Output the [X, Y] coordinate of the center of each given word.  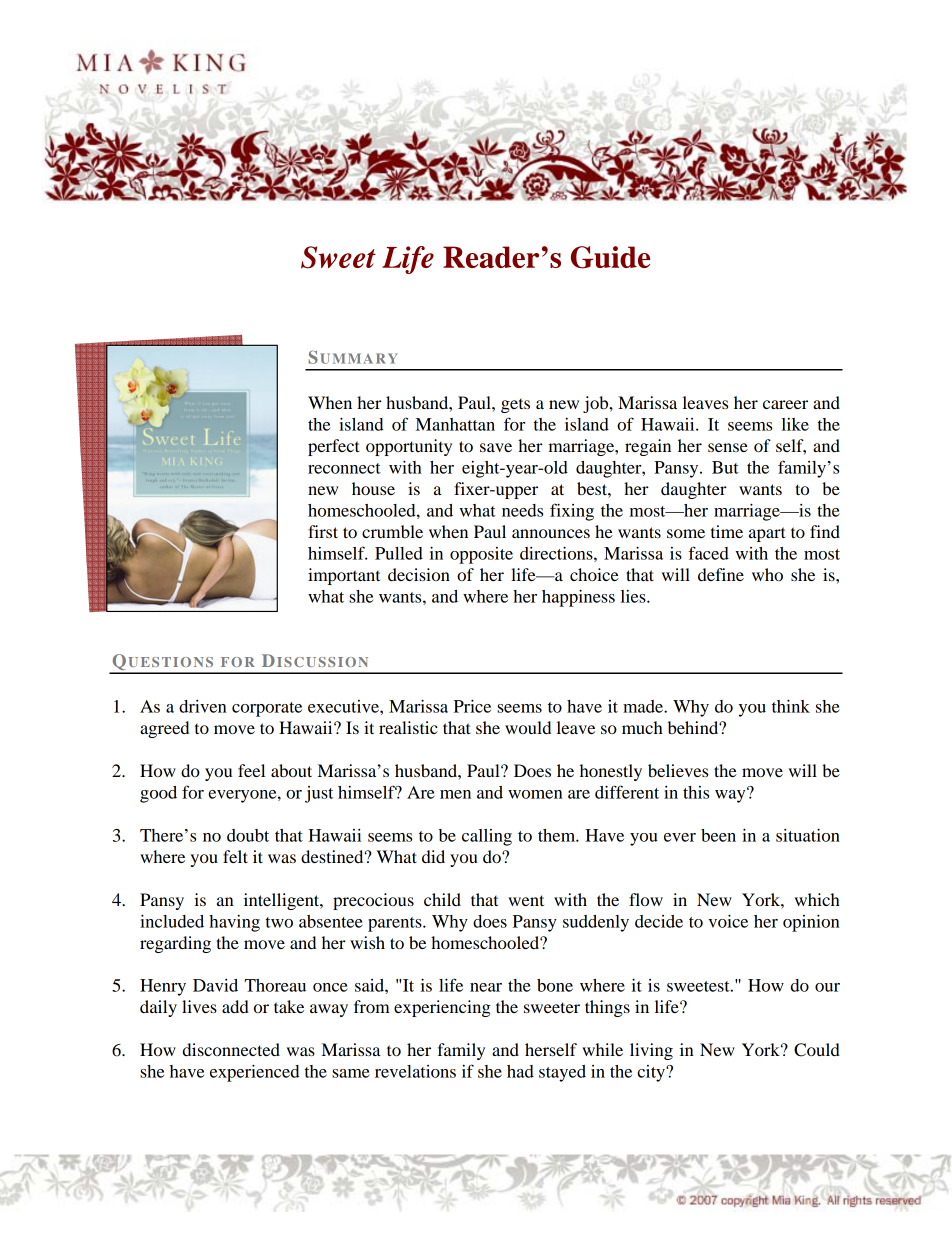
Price [472, 706]
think [791, 706]
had [520, 1071]
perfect [334, 447]
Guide [611, 257]
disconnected [231, 1049]
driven [203, 706]
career [785, 404]
